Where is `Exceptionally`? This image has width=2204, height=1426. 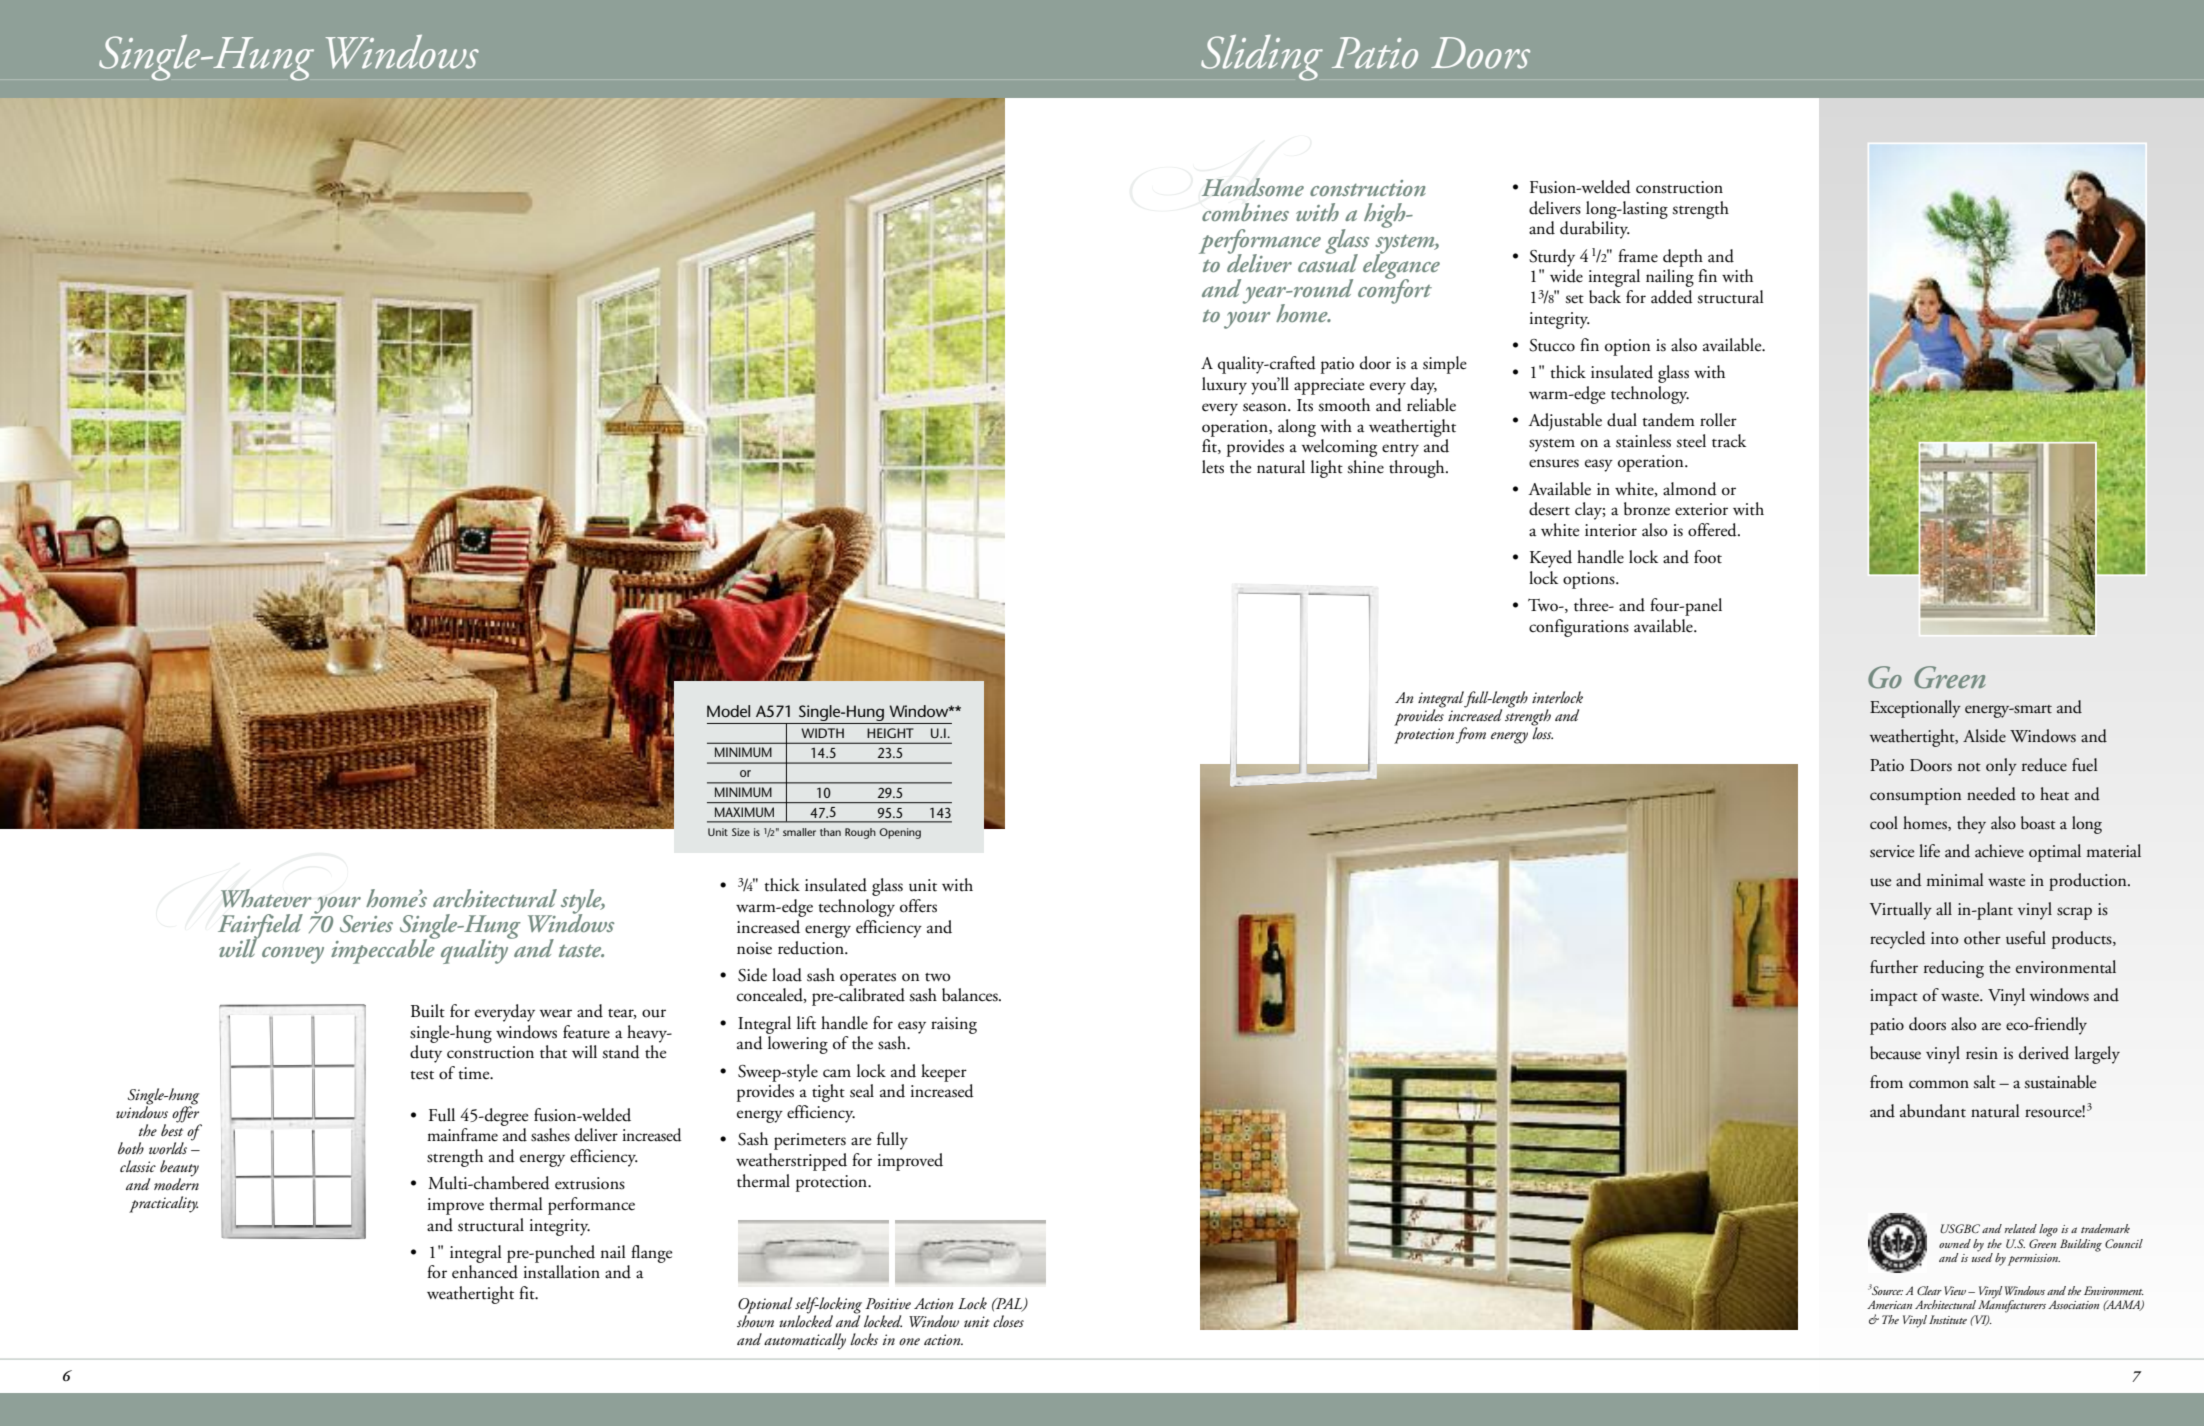
Exceptionally is located at coordinates (1915, 709).
